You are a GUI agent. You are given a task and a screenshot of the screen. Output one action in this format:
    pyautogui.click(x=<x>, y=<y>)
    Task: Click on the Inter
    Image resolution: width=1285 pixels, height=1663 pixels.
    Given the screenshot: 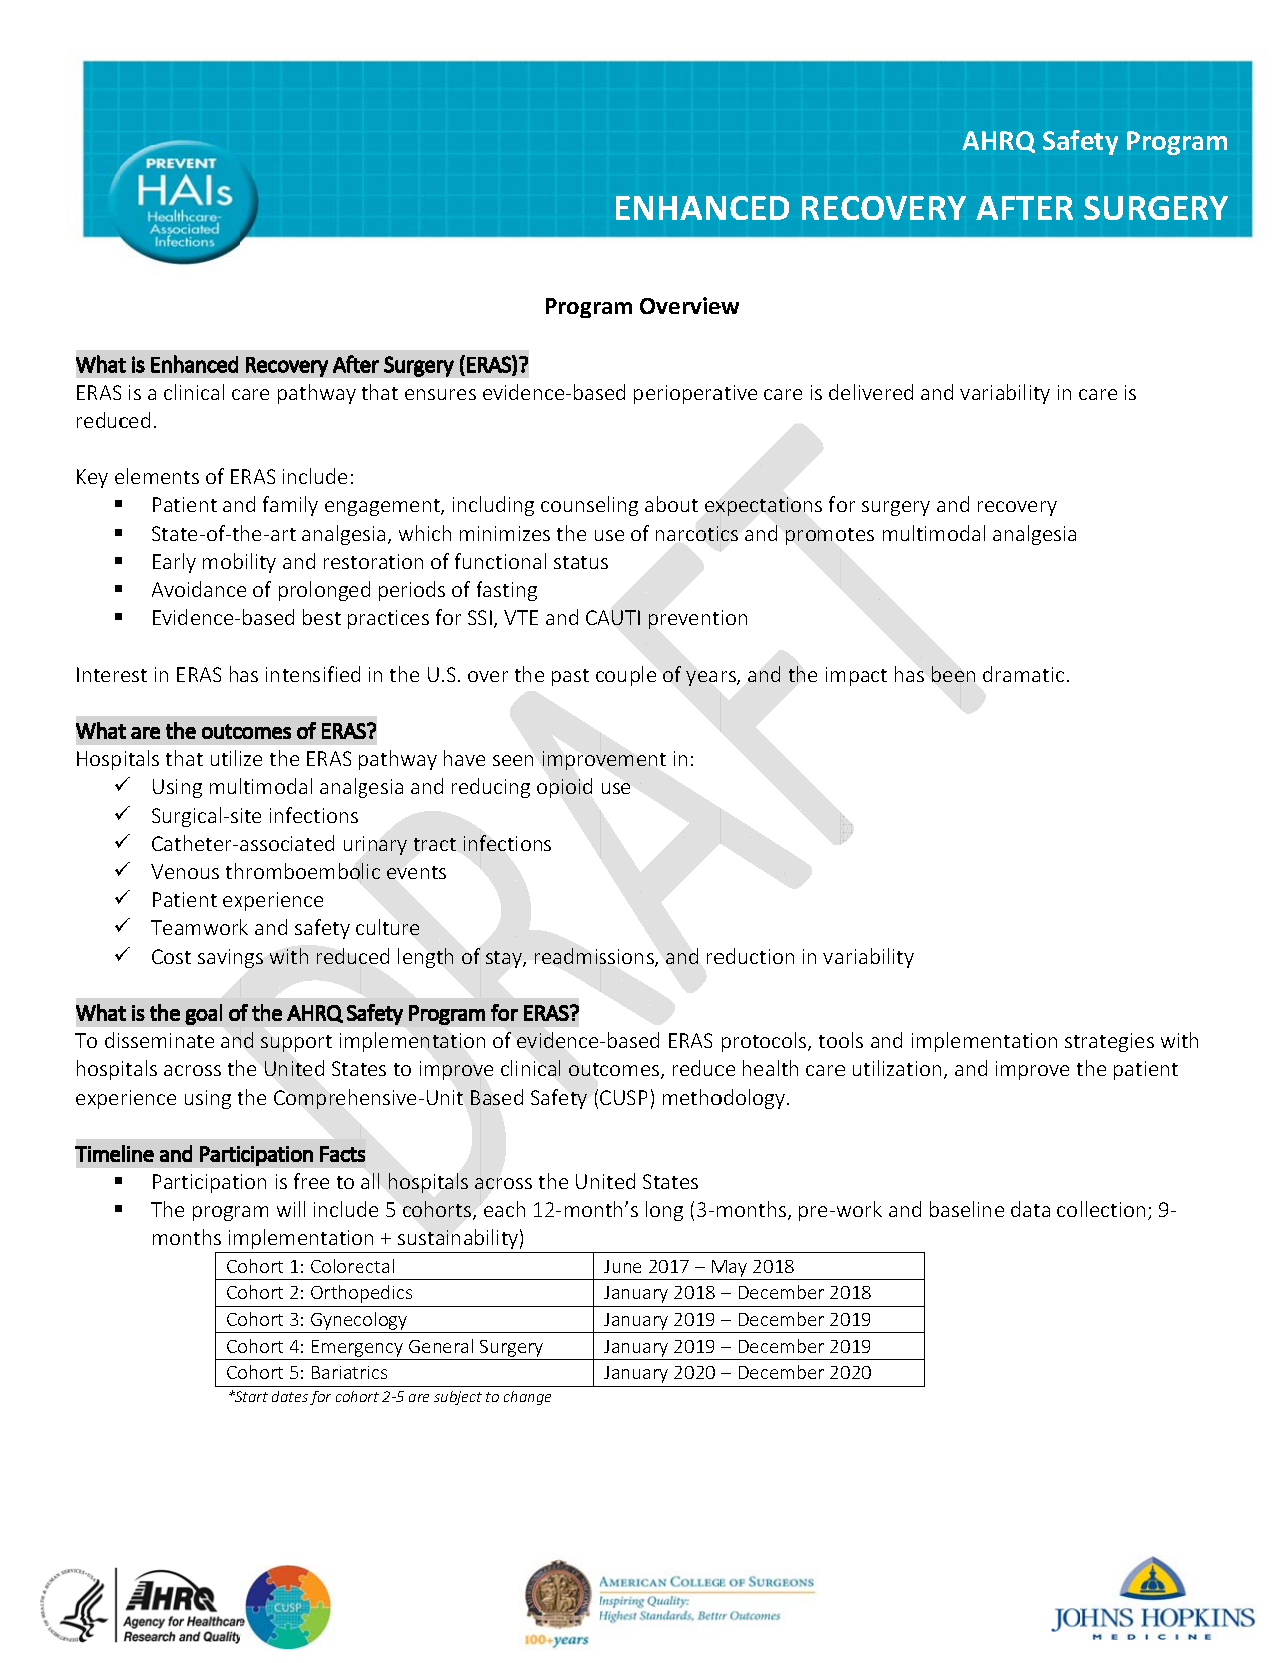 What is the action you would take?
    pyautogui.click(x=98, y=674)
